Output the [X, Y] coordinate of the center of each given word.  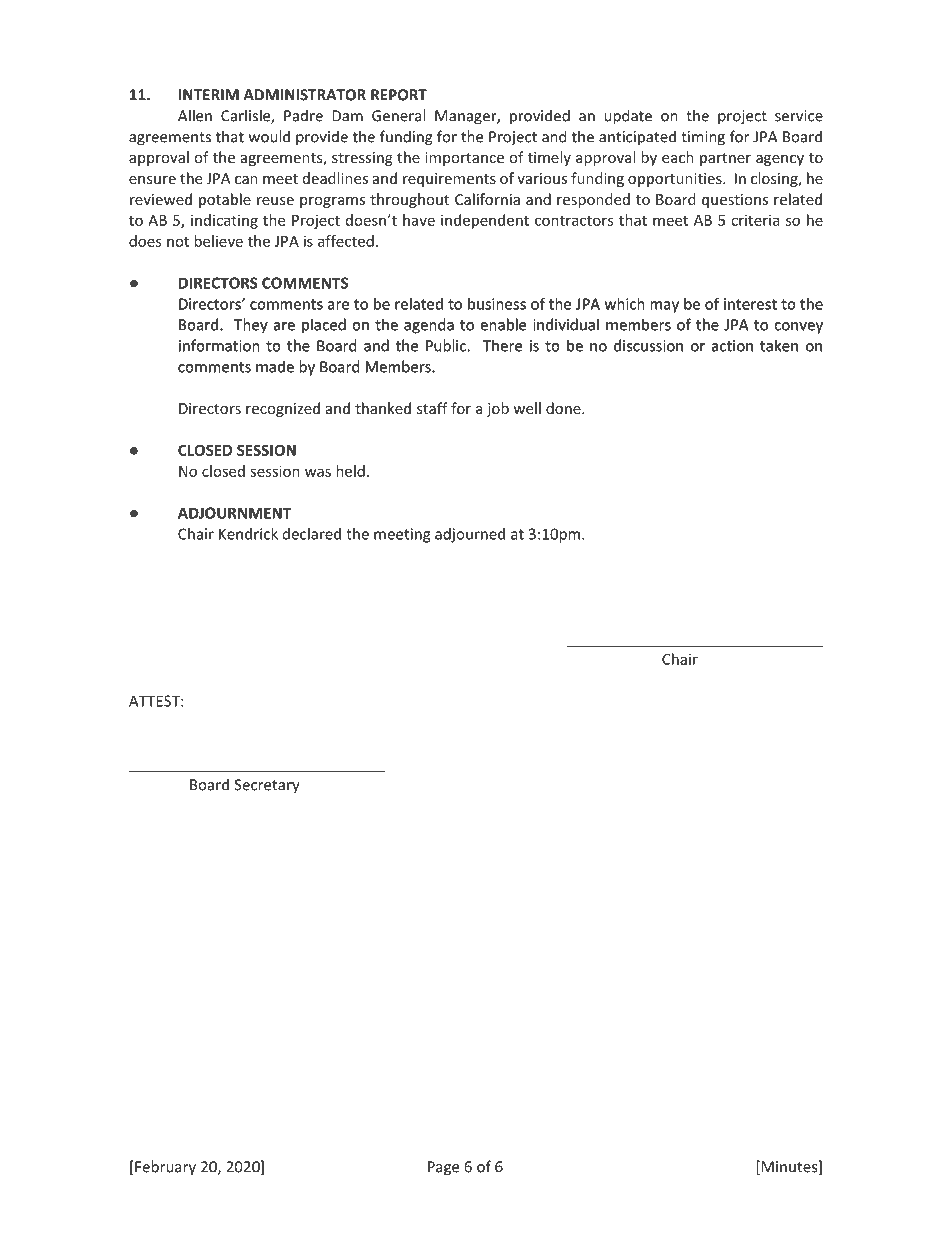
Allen [195, 115]
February [164, 1168]
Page [443, 1168]
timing [703, 138]
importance [464, 159]
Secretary [267, 786]
